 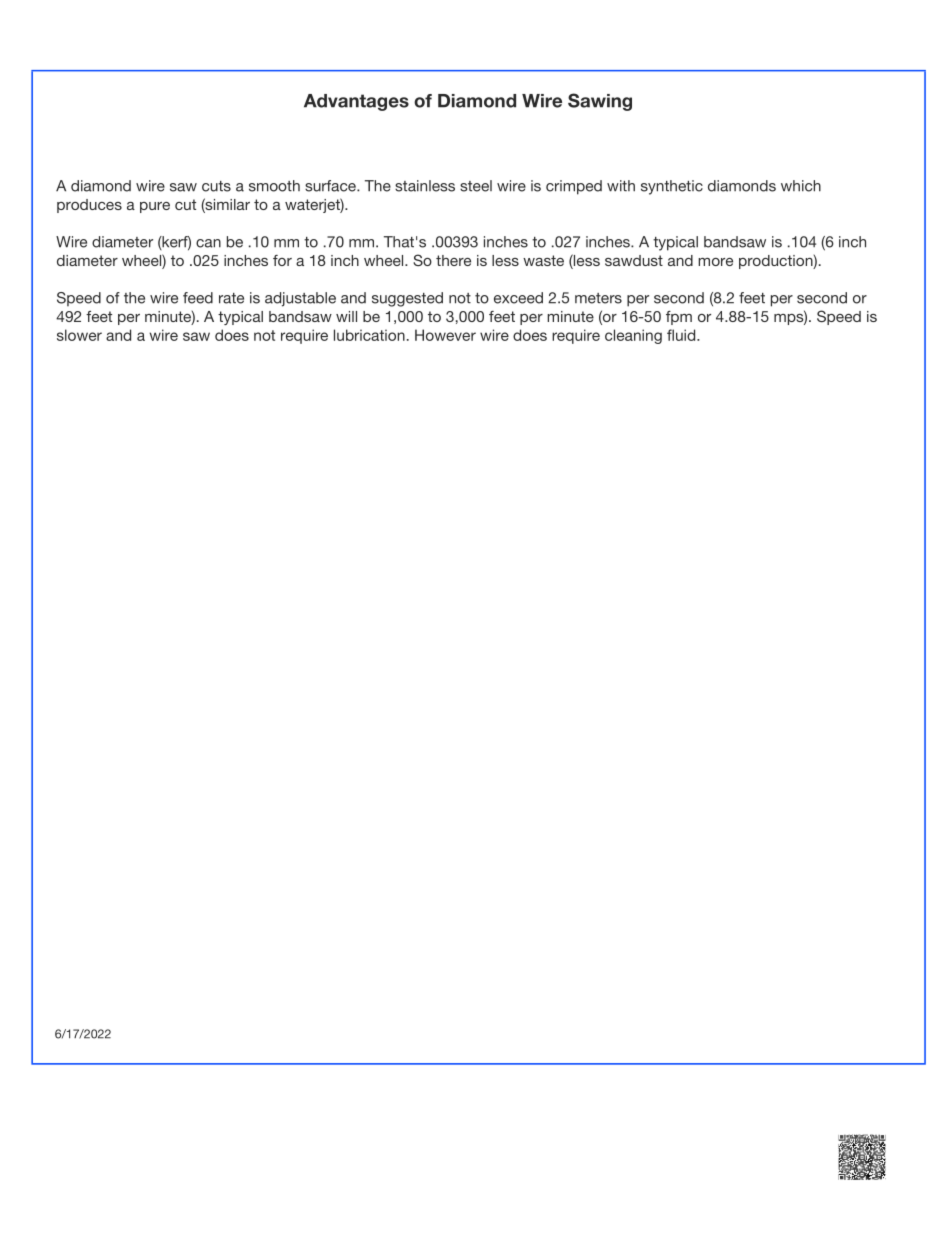 What do you see at coordinates (331, 186) in the page?
I see `surface` at bounding box center [331, 186].
